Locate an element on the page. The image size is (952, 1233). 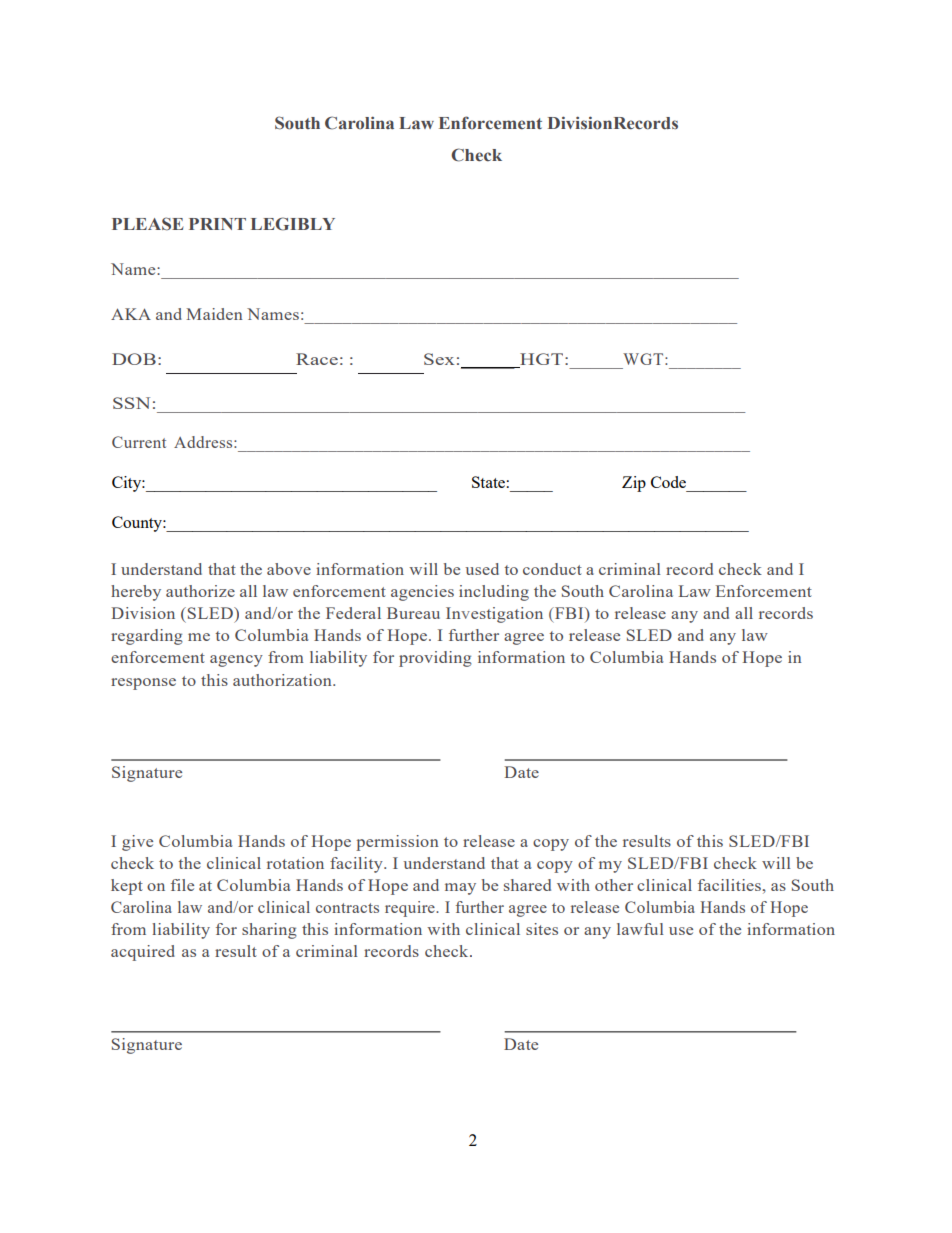
Zip is located at coordinates (634, 484).
